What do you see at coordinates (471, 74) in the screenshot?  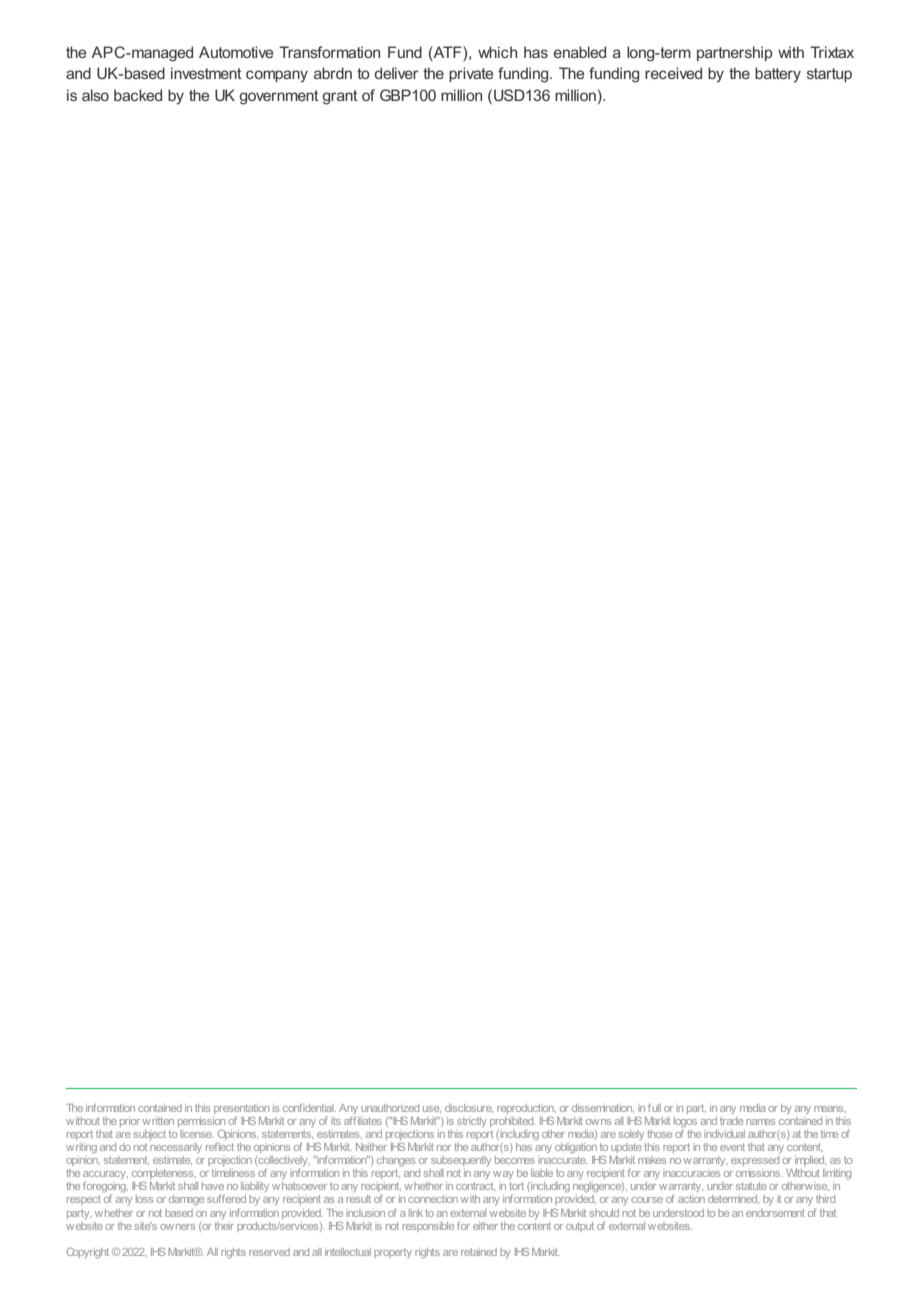 I see `private` at bounding box center [471, 74].
